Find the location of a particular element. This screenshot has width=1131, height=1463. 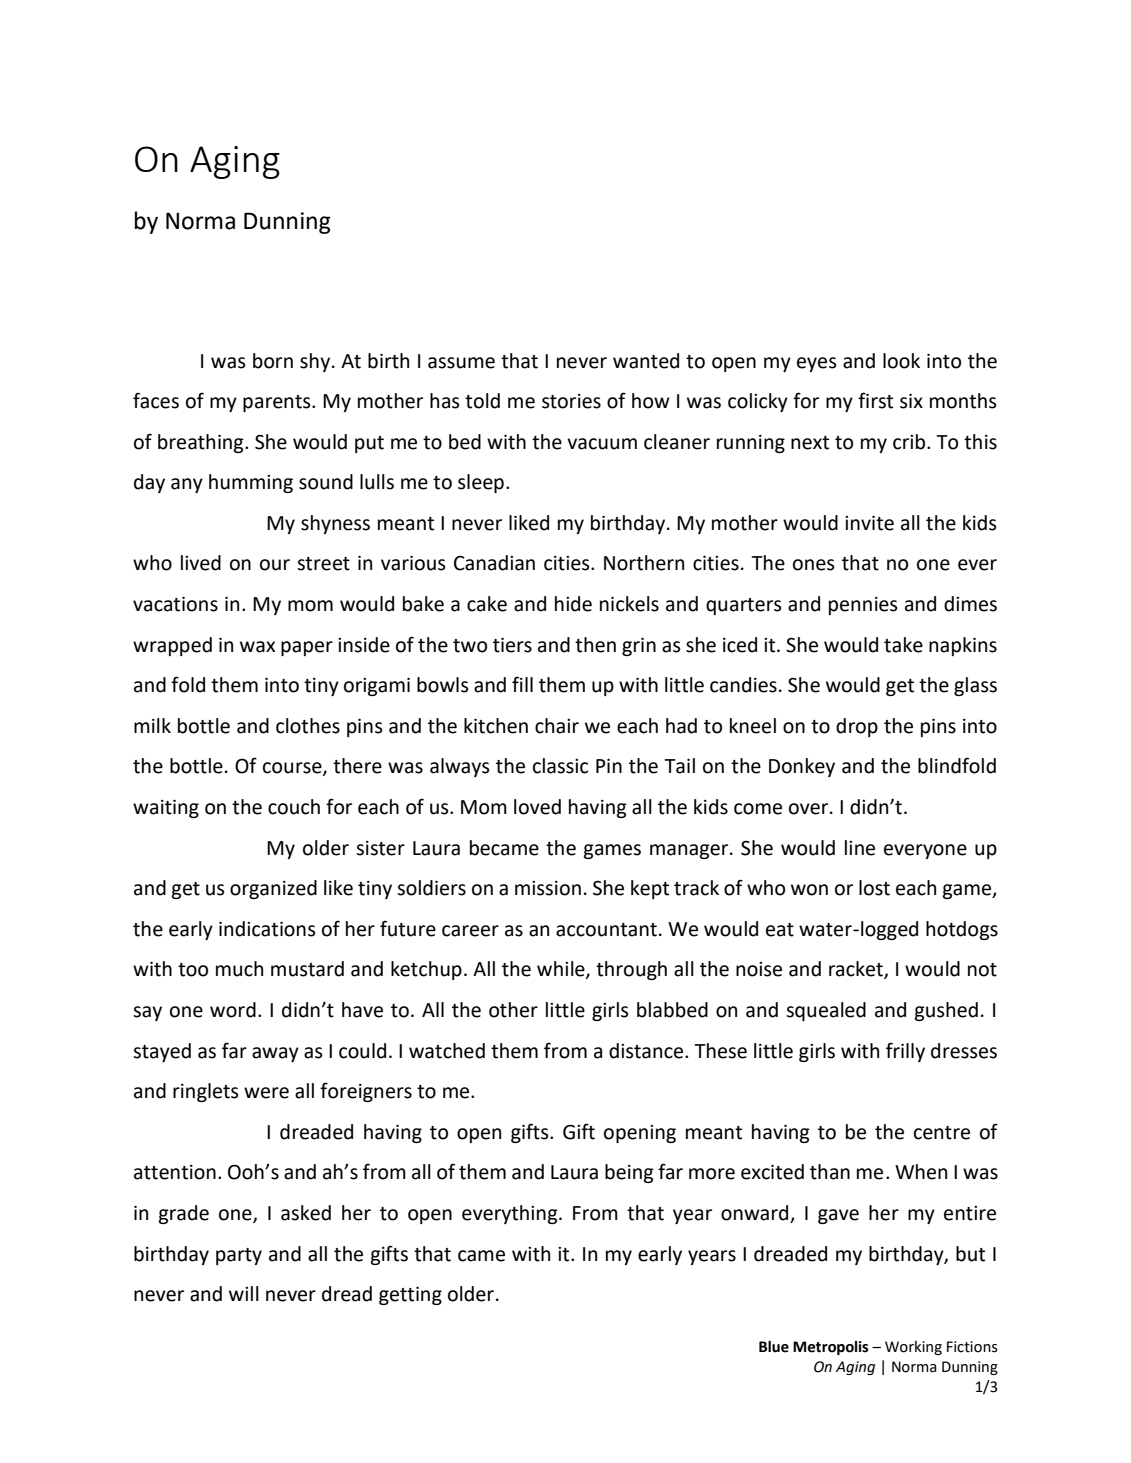

first is located at coordinates (875, 400).
